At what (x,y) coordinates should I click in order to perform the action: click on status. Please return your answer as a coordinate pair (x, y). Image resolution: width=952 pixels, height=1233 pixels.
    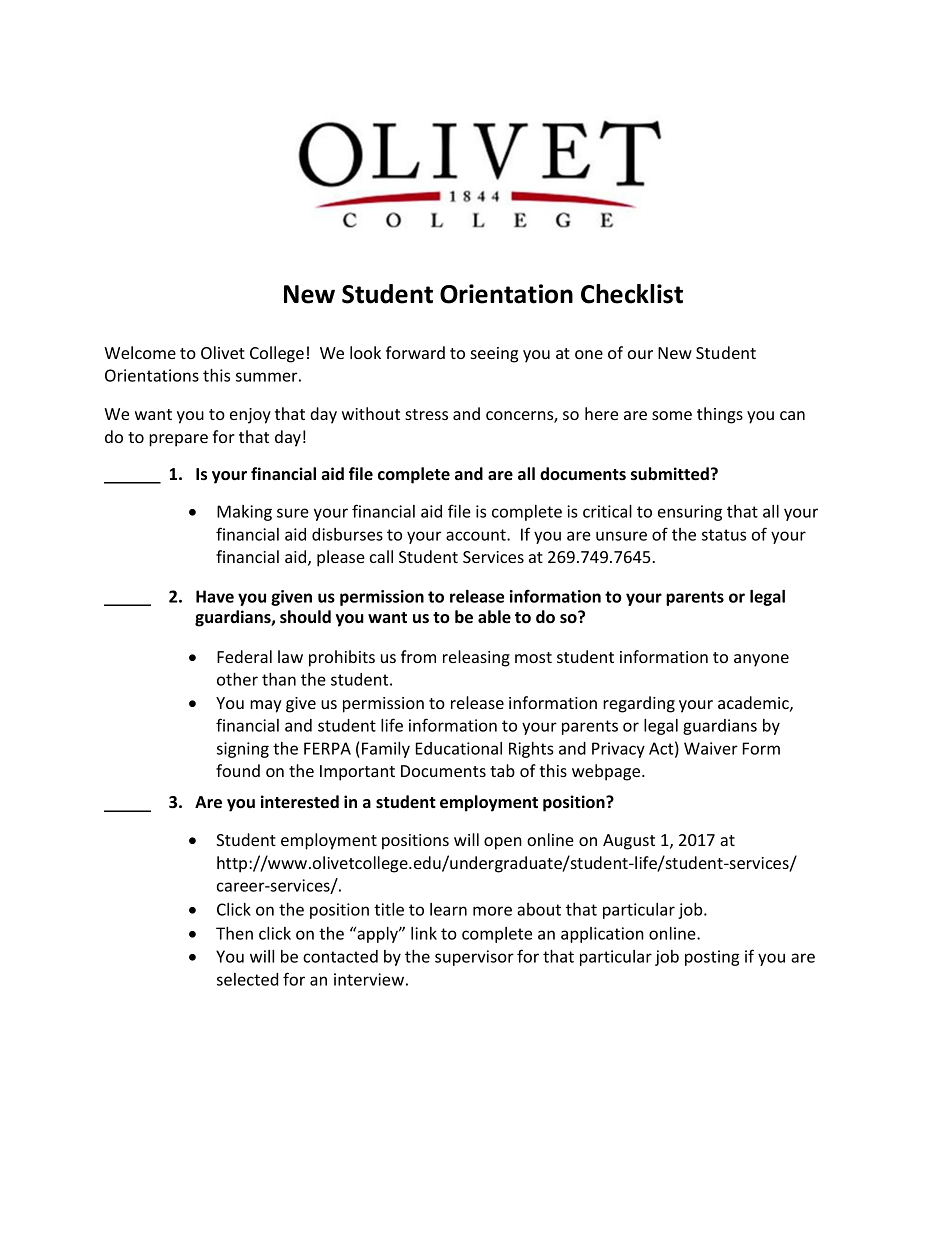
    Looking at the image, I should click on (724, 535).
